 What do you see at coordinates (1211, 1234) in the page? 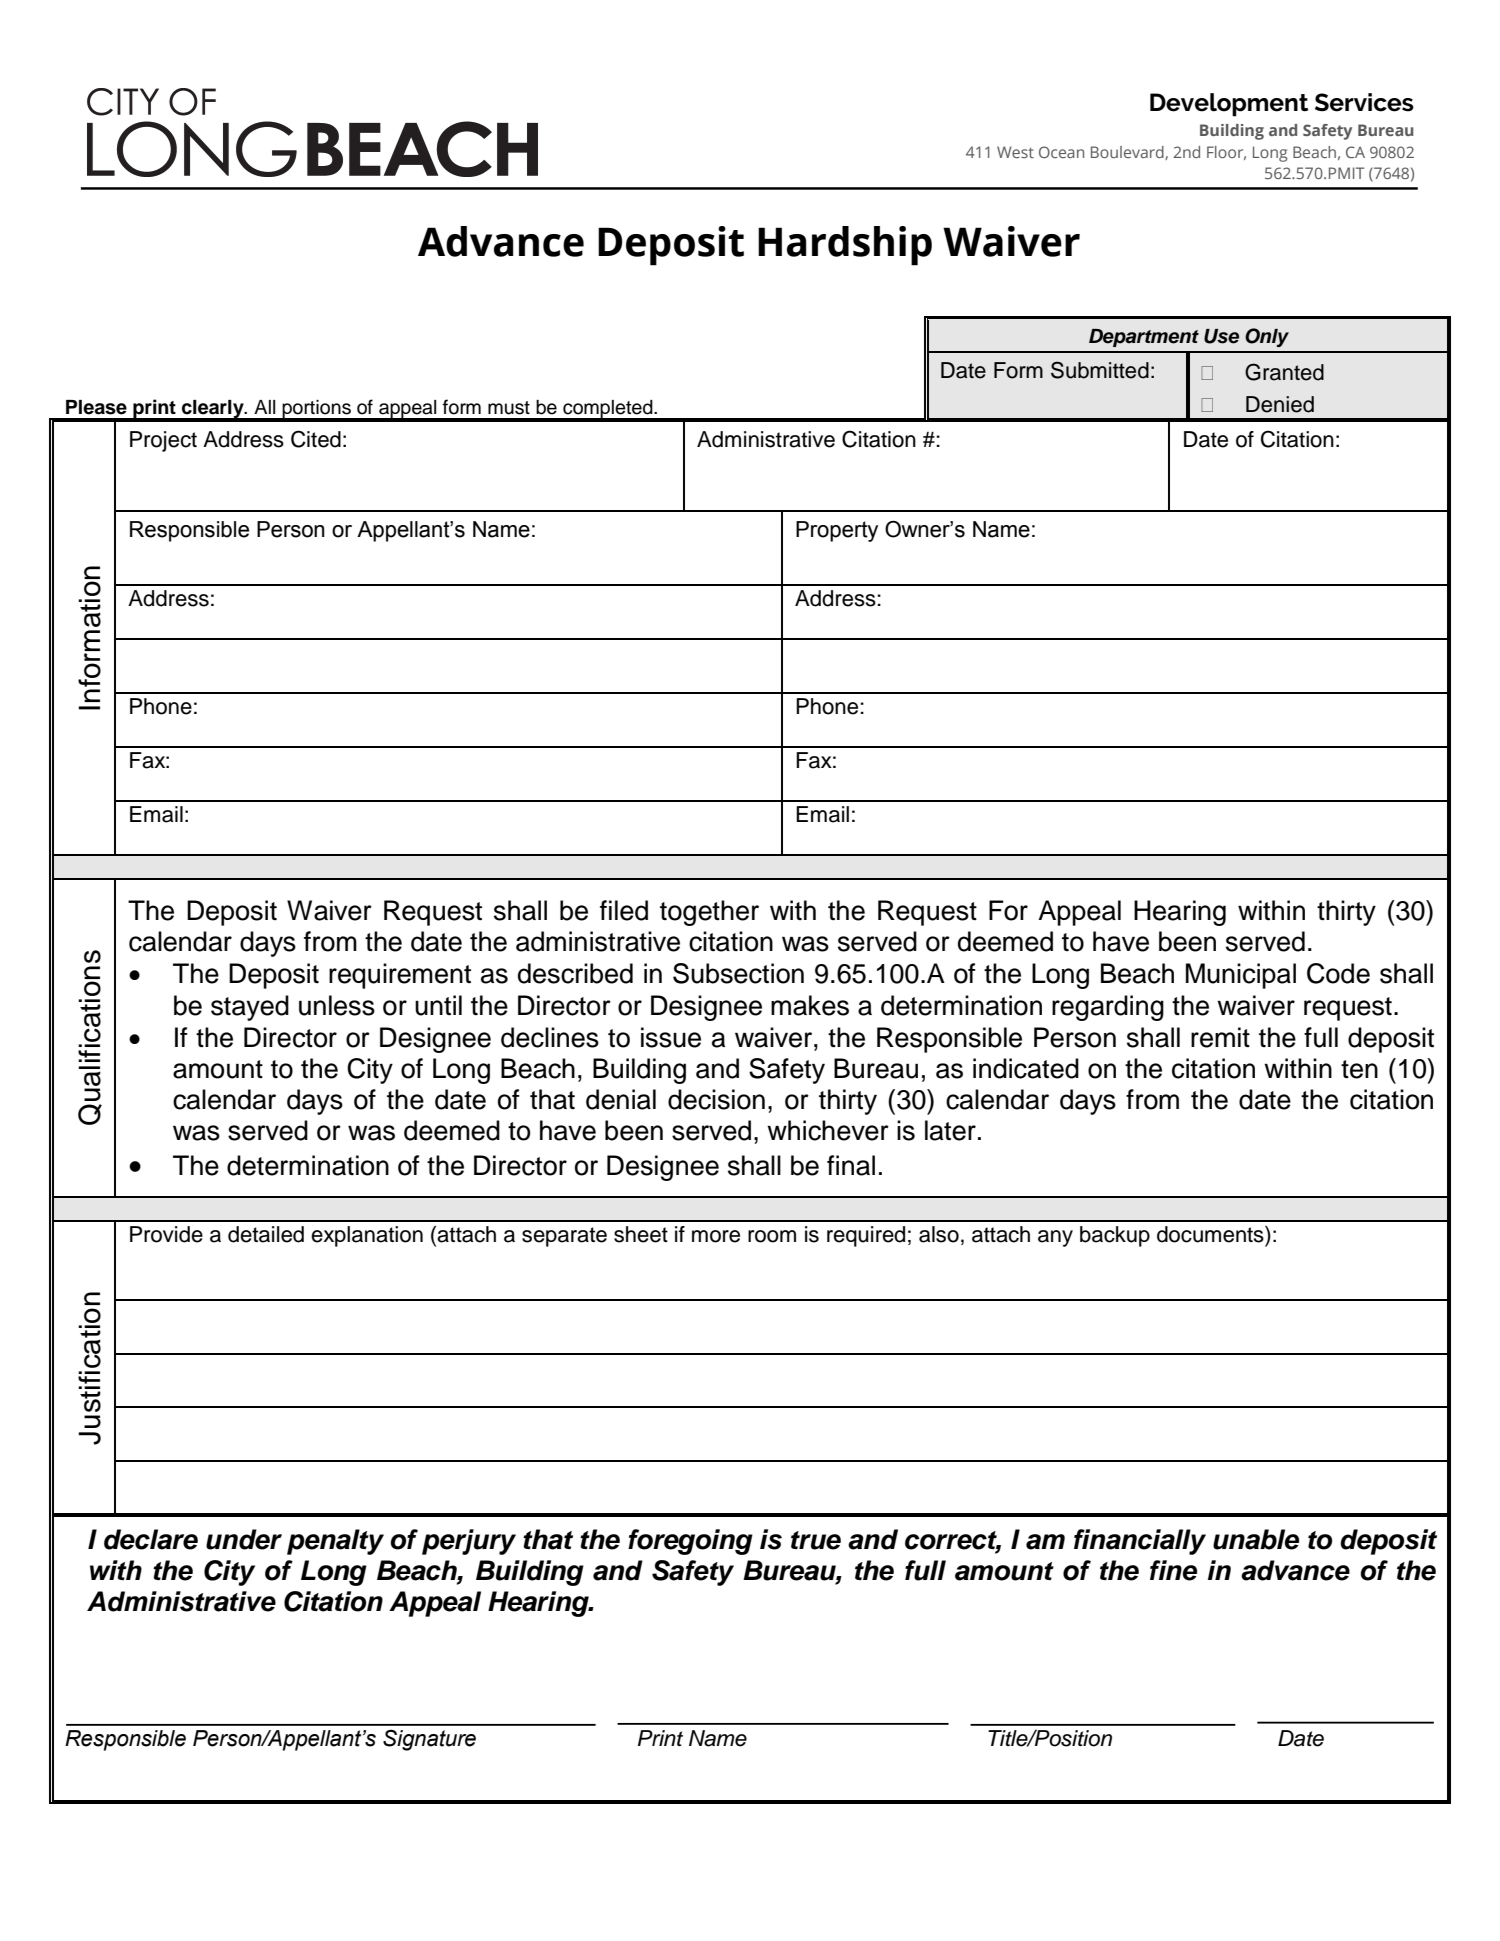
I see `documents` at bounding box center [1211, 1234].
